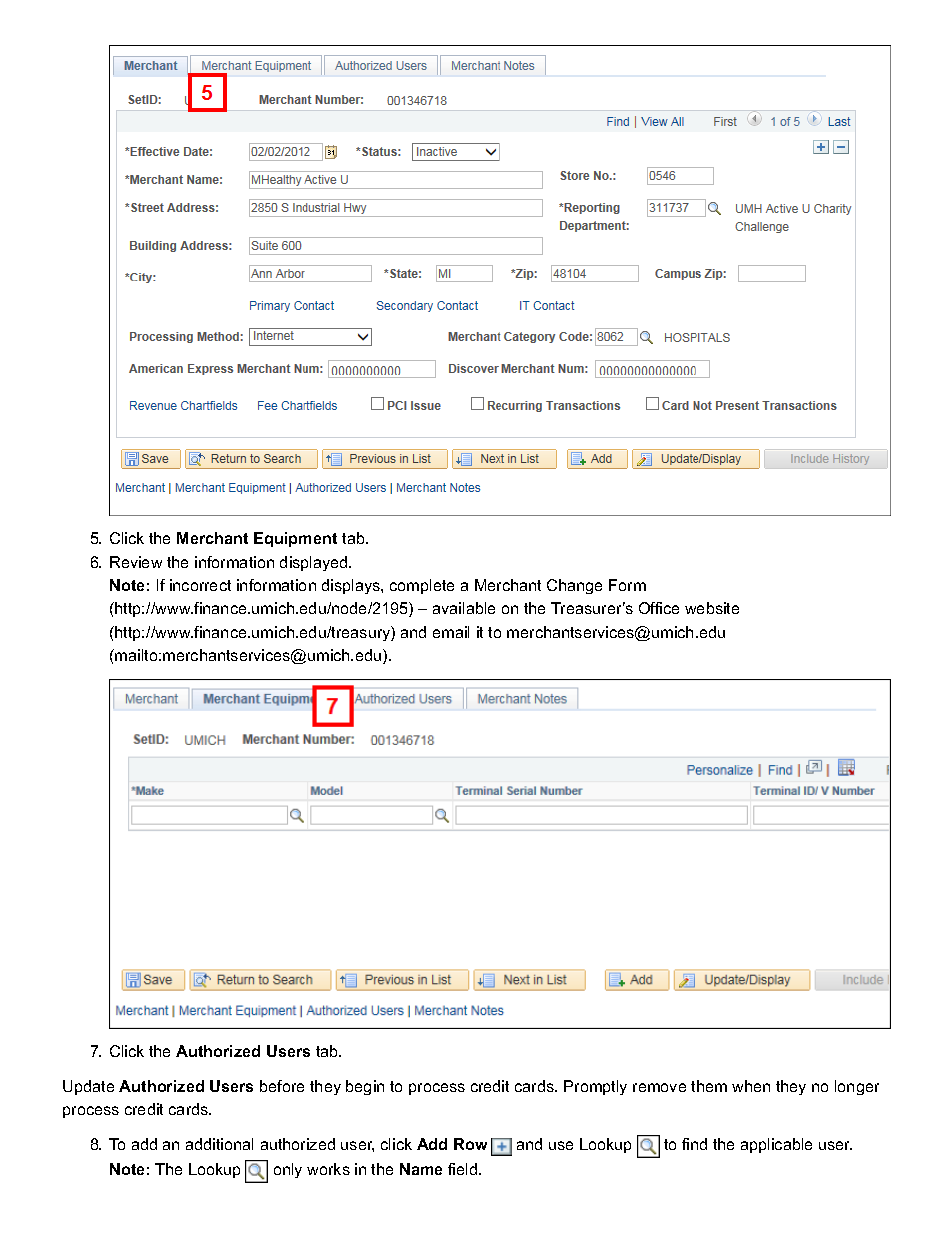  I want to click on before, so click(282, 1086).
